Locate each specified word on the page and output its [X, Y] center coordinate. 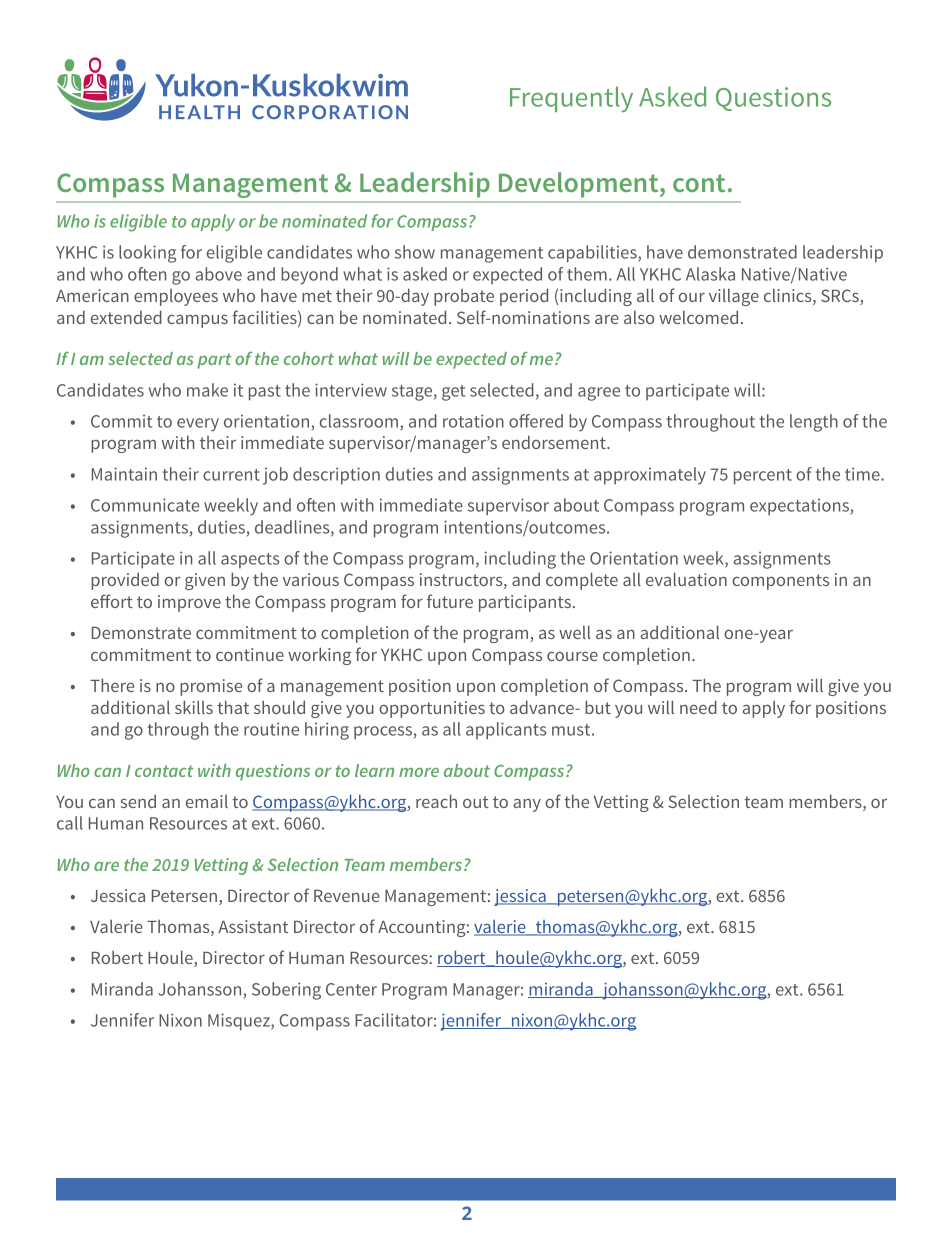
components [780, 582]
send [138, 801]
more [419, 772]
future [450, 601]
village [734, 297]
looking [147, 254]
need [698, 707]
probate [464, 297]
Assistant [253, 926]
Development [580, 185]
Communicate [145, 505]
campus [197, 321]
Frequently [571, 99]
